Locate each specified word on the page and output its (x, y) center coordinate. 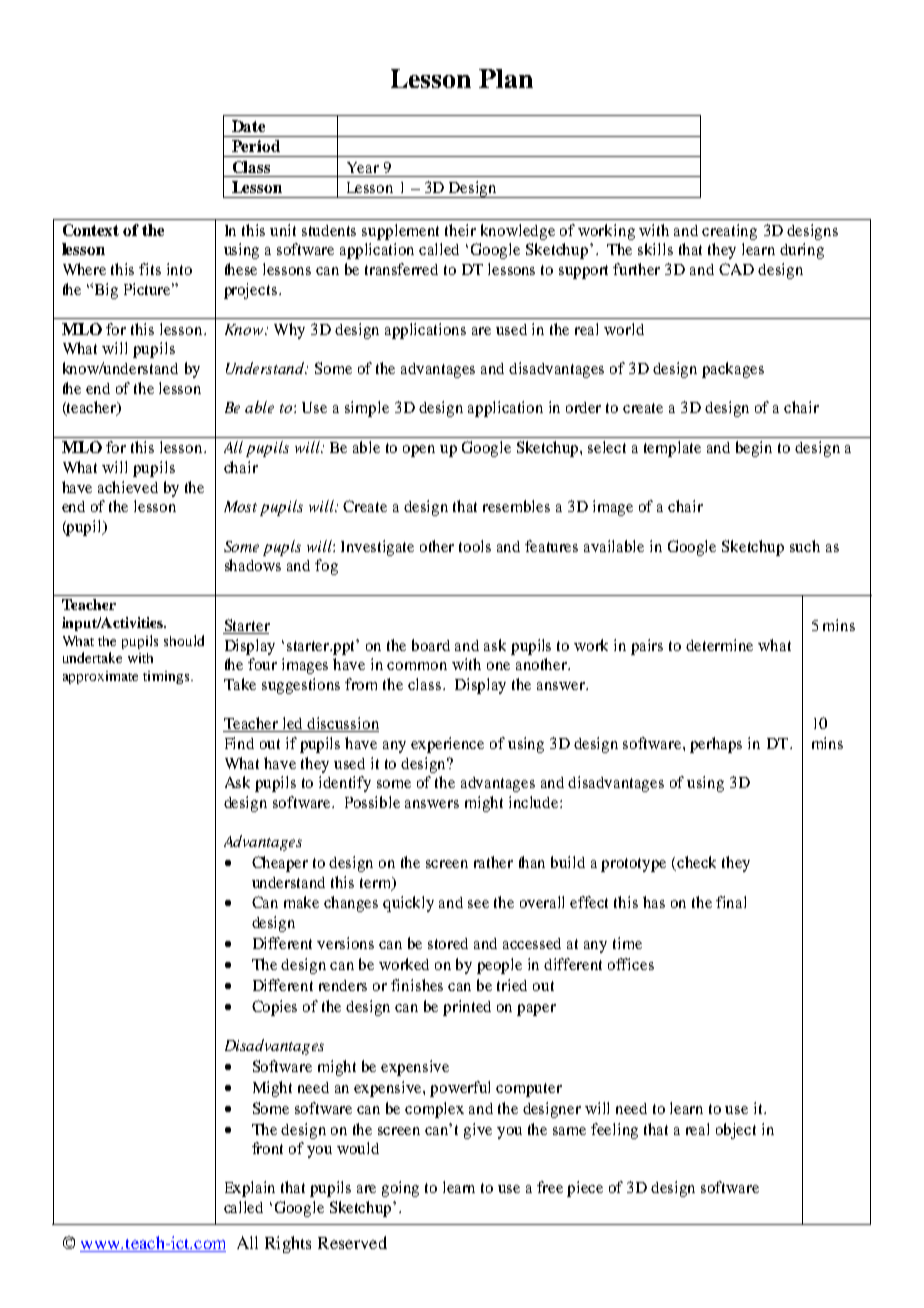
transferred (401, 269)
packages (733, 370)
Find (239, 743)
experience (447, 745)
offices (631, 964)
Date (248, 126)
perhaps (716, 745)
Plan (506, 78)
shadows (253, 565)
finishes (417, 985)
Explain (250, 1189)
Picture (149, 289)
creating (729, 232)
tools (475, 546)
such (805, 546)
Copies (274, 1008)
